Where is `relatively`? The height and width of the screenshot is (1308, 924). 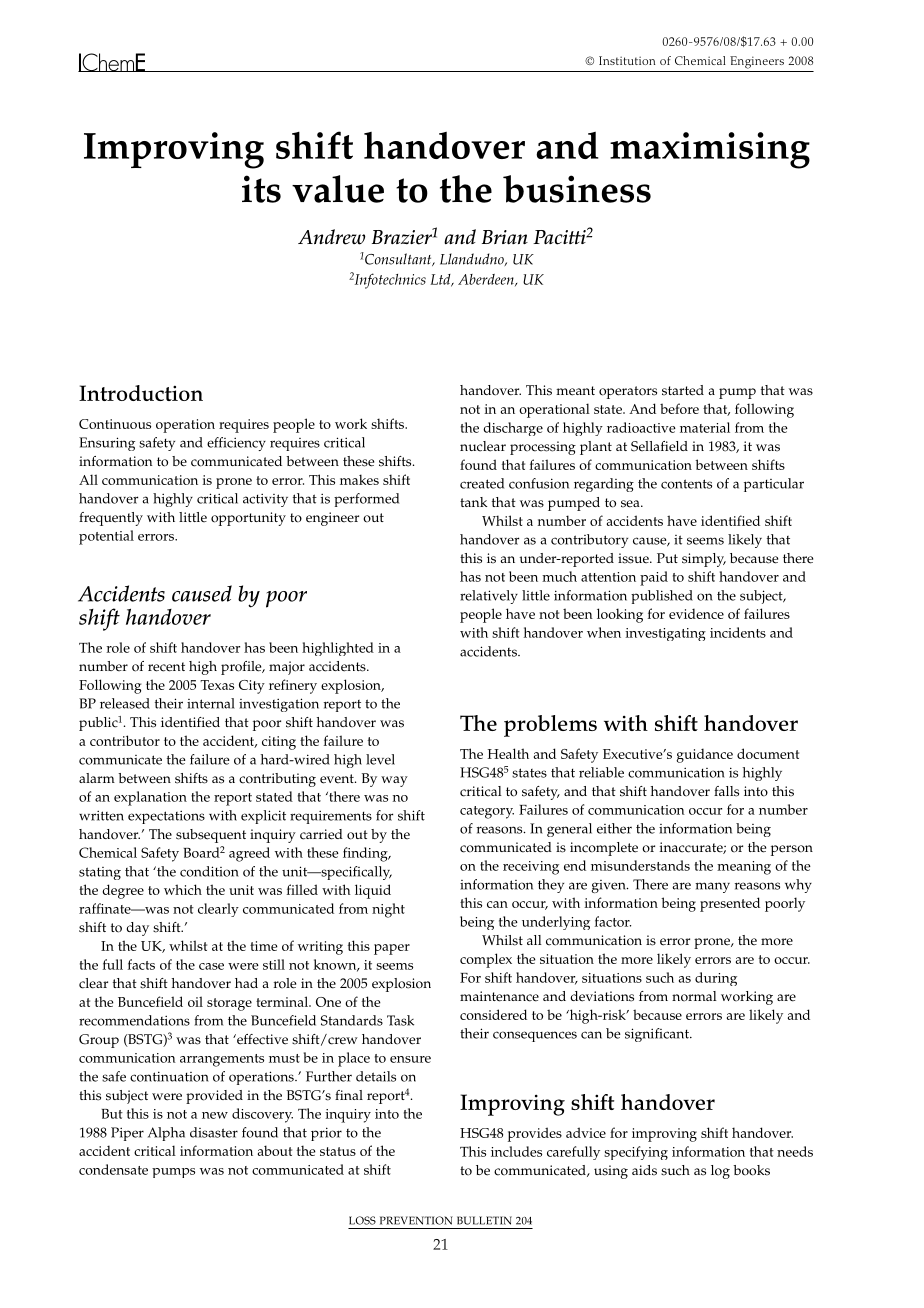 relatively is located at coordinates (489, 597).
